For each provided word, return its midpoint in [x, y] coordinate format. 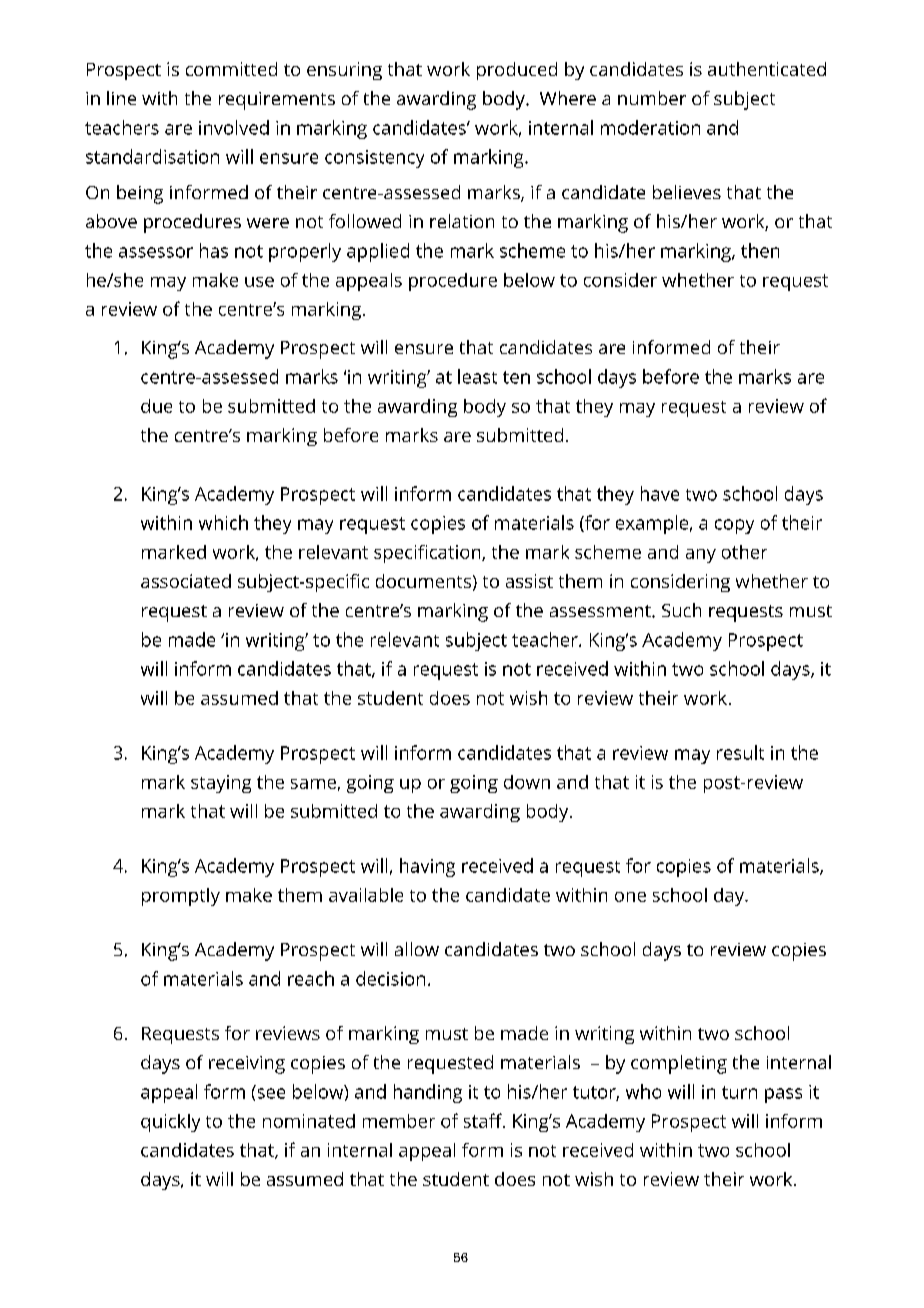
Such [681, 610]
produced [517, 71]
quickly [170, 1123]
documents [423, 581]
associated [186, 581]
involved [234, 127]
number [652, 98]
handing [428, 1093]
